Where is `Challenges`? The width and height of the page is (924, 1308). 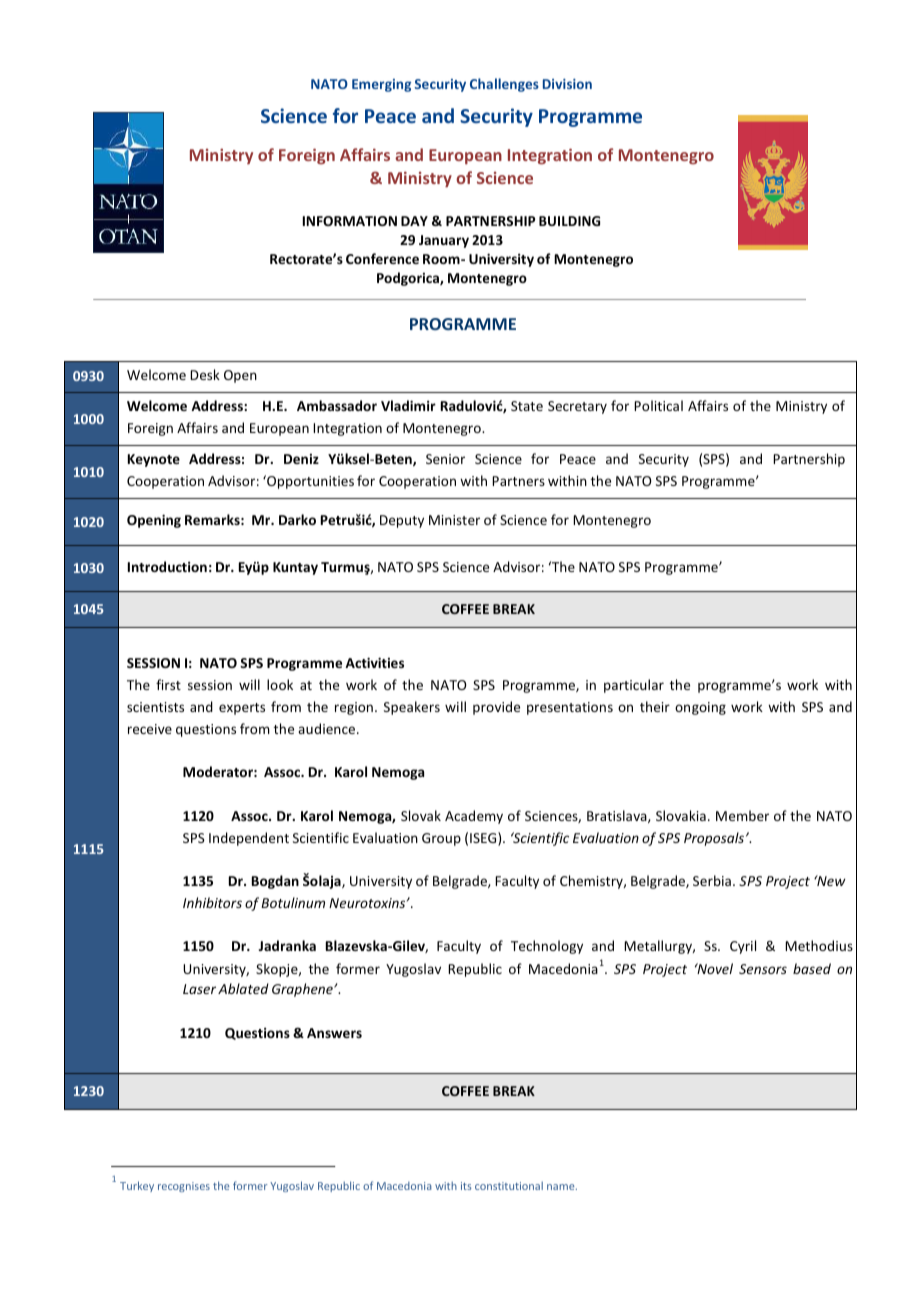 Challenges is located at coordinates (504, 85).
